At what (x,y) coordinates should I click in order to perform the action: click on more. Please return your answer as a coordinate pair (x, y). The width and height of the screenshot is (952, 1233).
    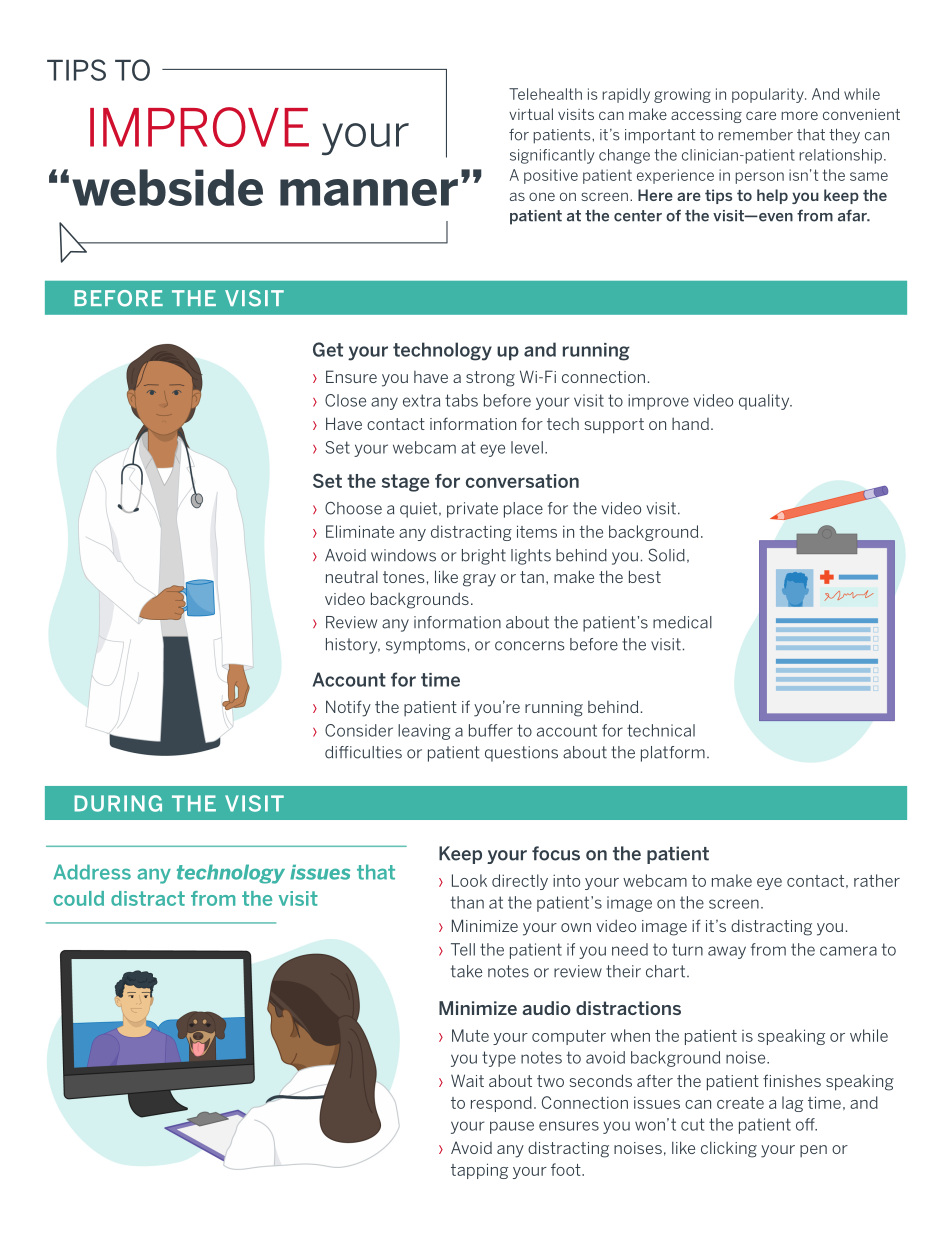
    Looking at the image, I should click on (800, 115).
